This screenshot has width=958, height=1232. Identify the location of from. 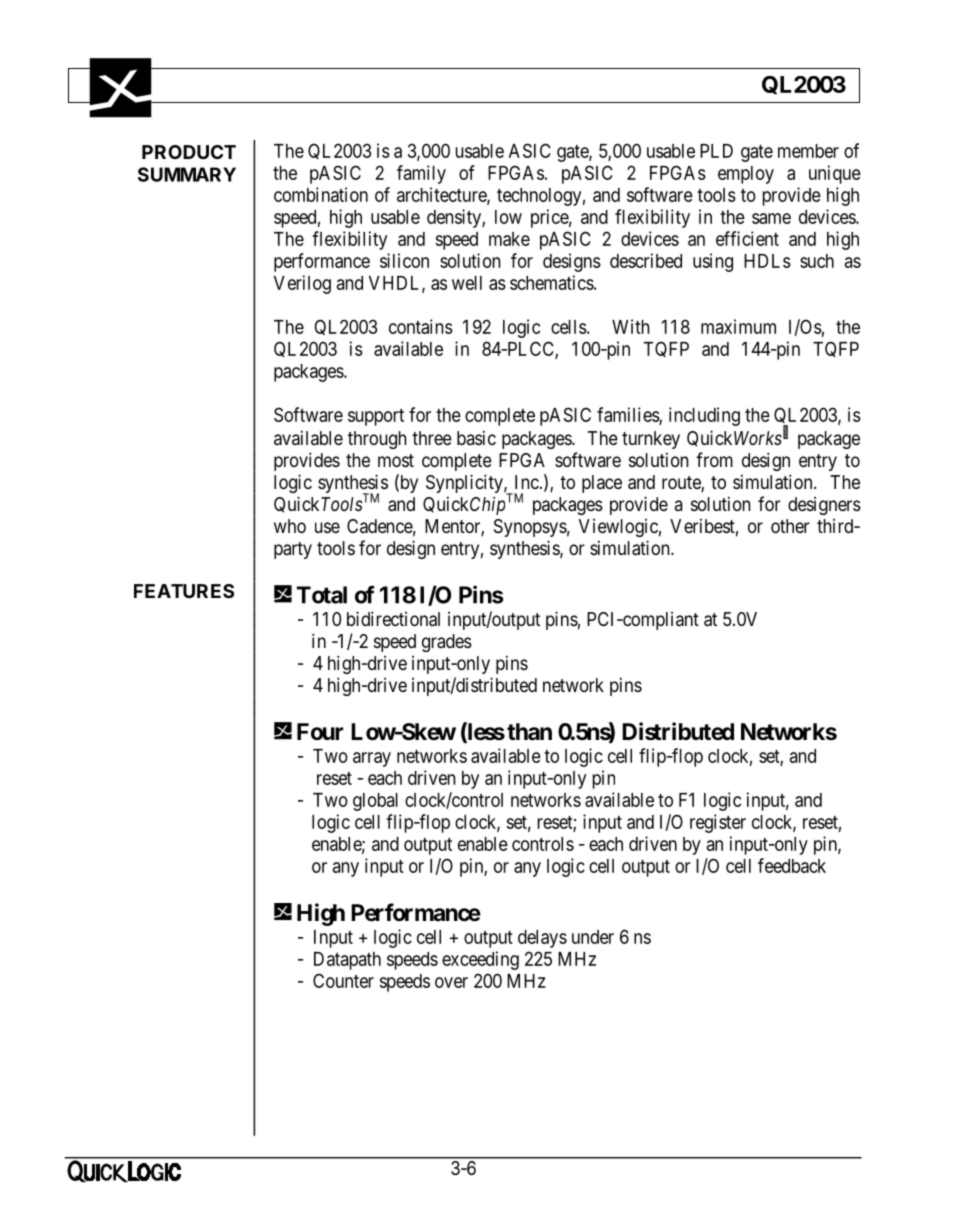
(714, 459).
